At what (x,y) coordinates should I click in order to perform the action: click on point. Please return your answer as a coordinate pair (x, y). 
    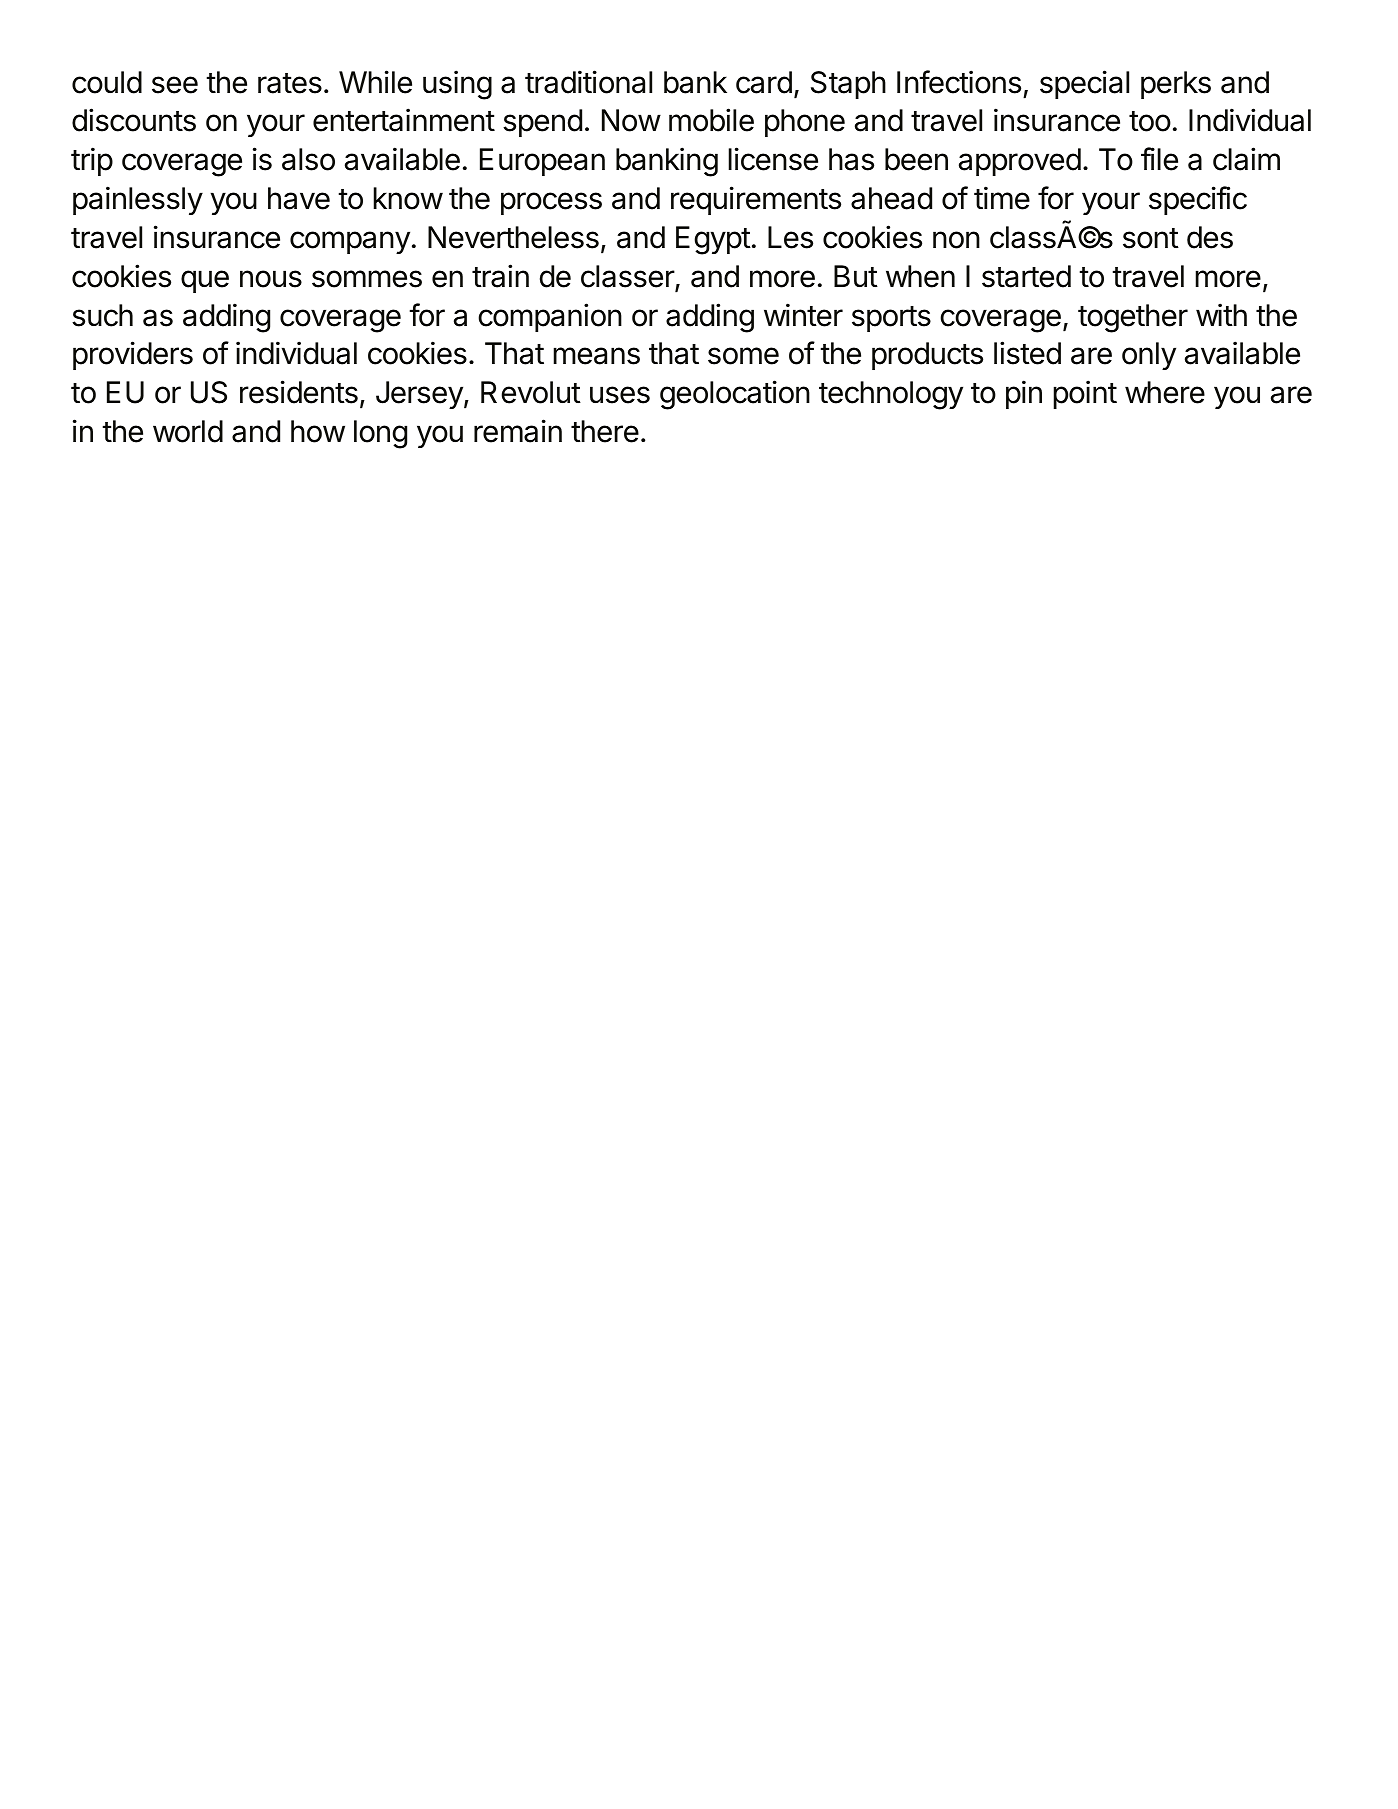
    Looking at the image, I should click on (1085, 394).
